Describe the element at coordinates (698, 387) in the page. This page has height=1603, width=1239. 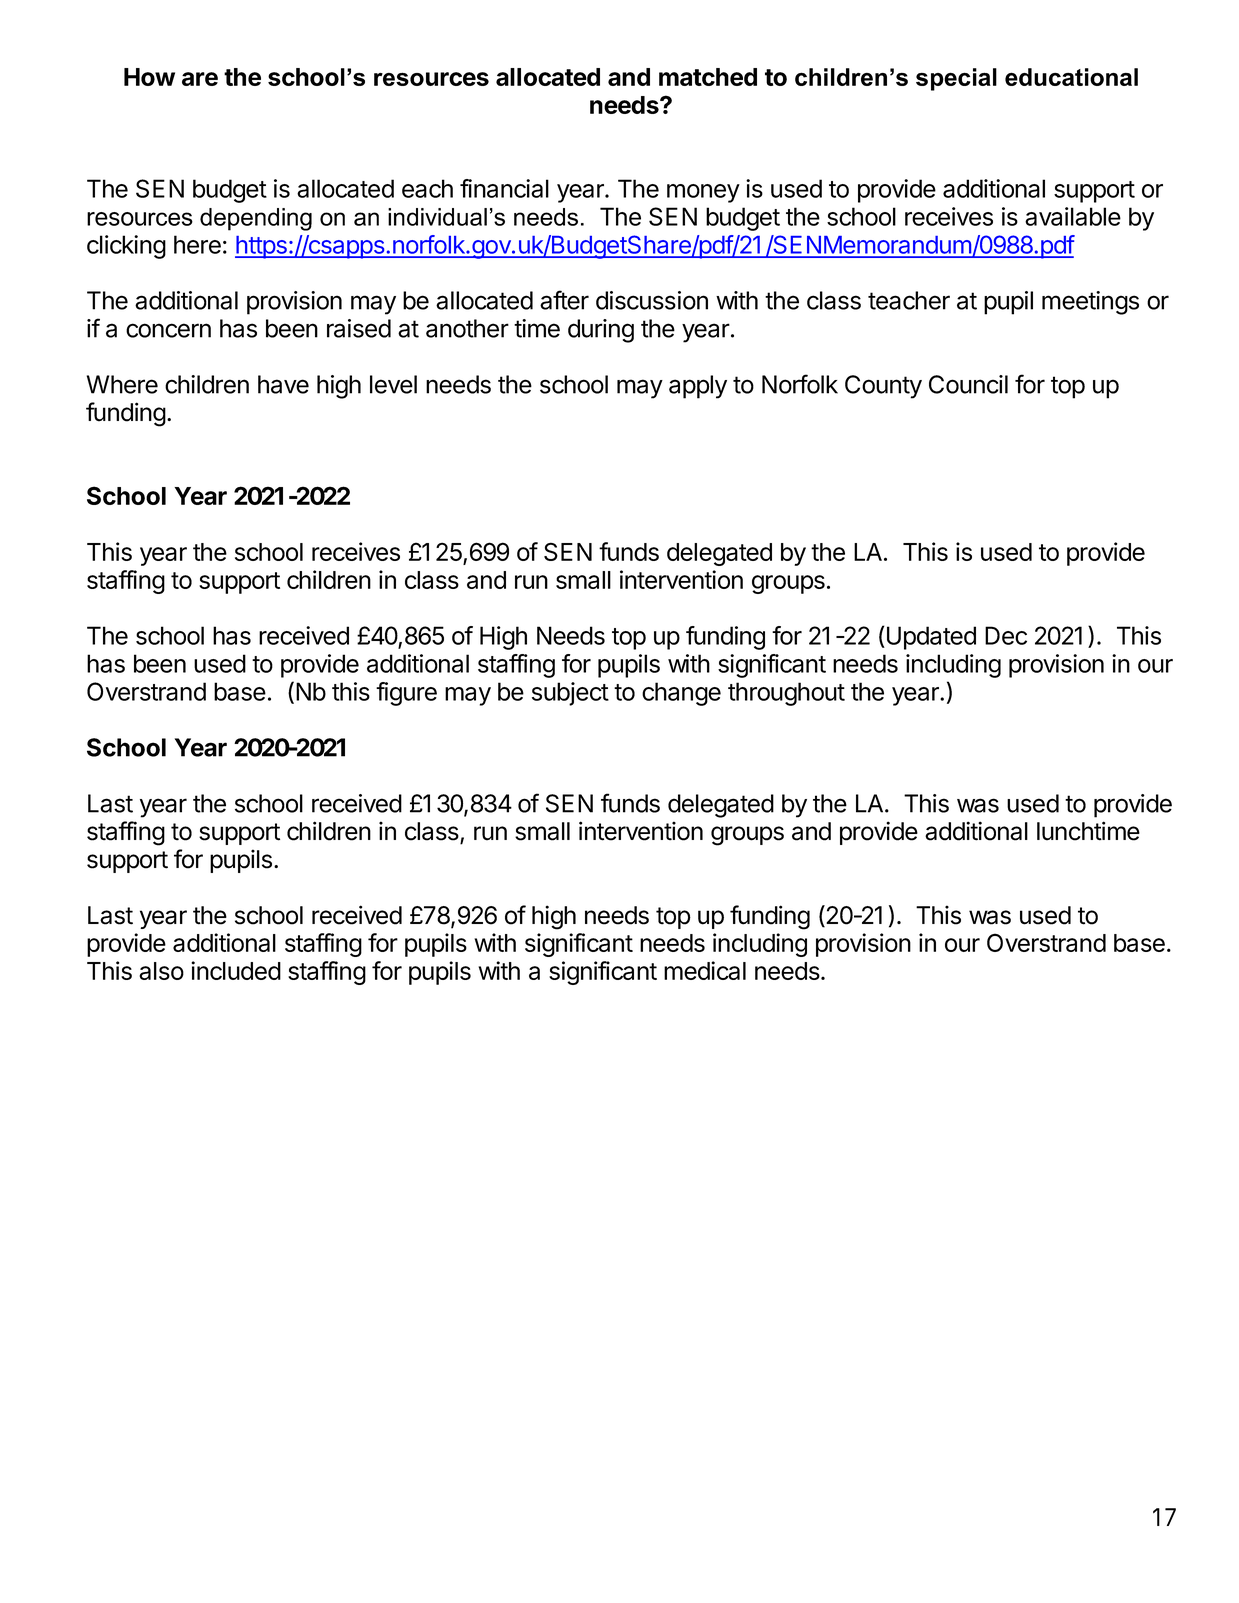
I see `apply` at that location.
